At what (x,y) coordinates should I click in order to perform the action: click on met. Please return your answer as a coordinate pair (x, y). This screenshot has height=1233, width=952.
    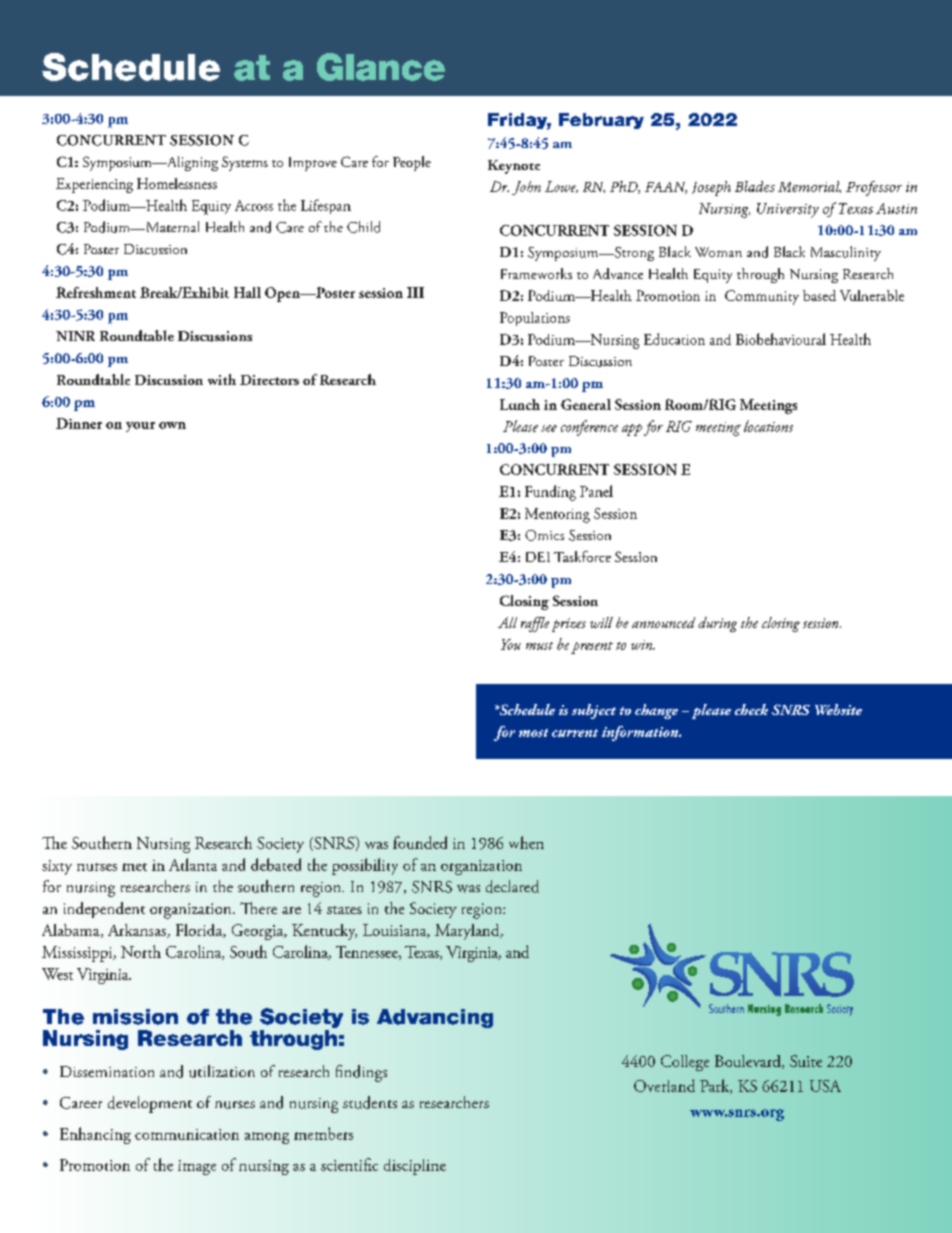
    Looking at the image, I should click on (134, 867).
